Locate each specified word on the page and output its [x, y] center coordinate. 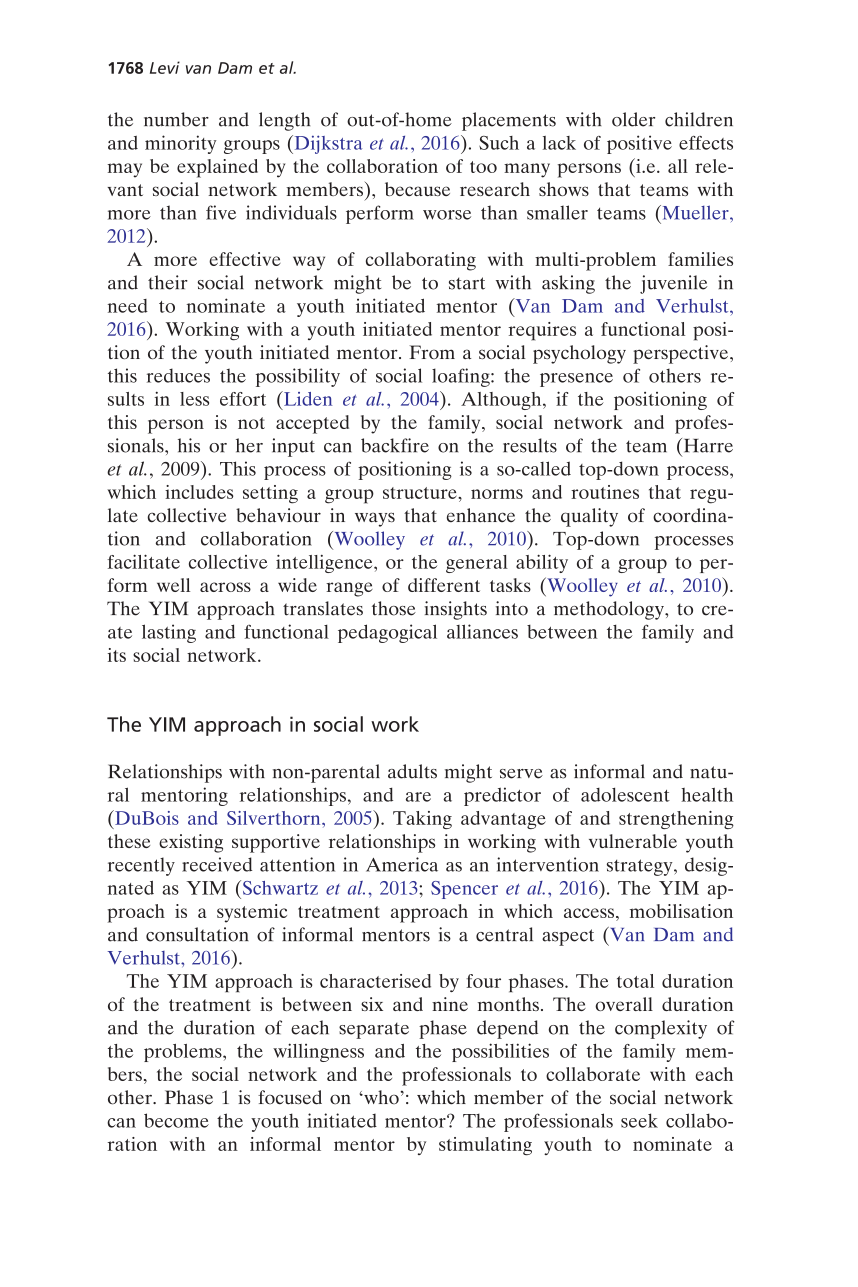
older [633, 119]
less [194, 399]
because [417, 189]
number [176, 119]
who [380, 1097]
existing [191, 843]
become [176, 1120]
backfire [395, 445]
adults [412, 771]
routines [605, 492]
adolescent [625, 795]
